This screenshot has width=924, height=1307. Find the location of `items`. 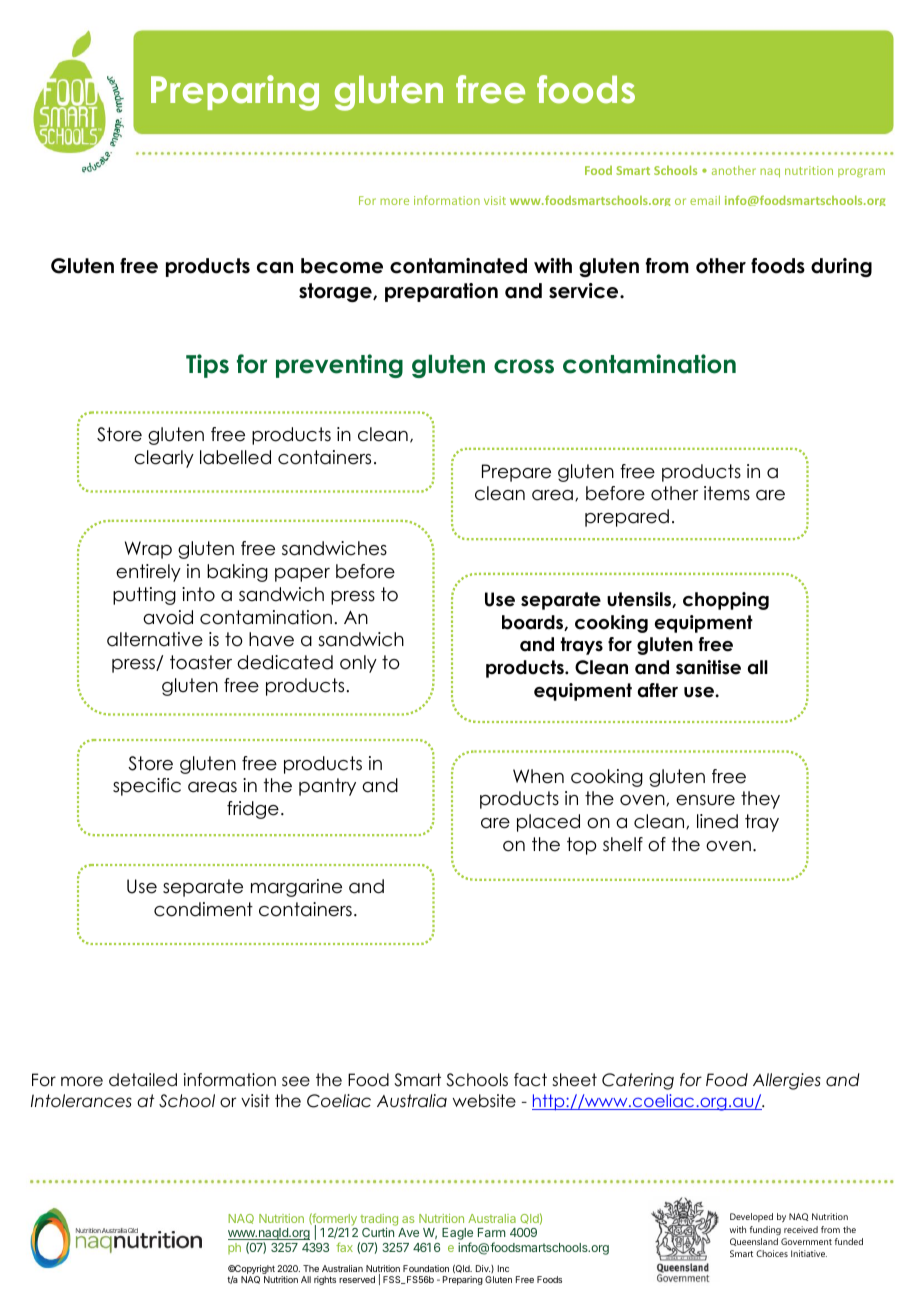

items is located at coordinates (727, 493).
